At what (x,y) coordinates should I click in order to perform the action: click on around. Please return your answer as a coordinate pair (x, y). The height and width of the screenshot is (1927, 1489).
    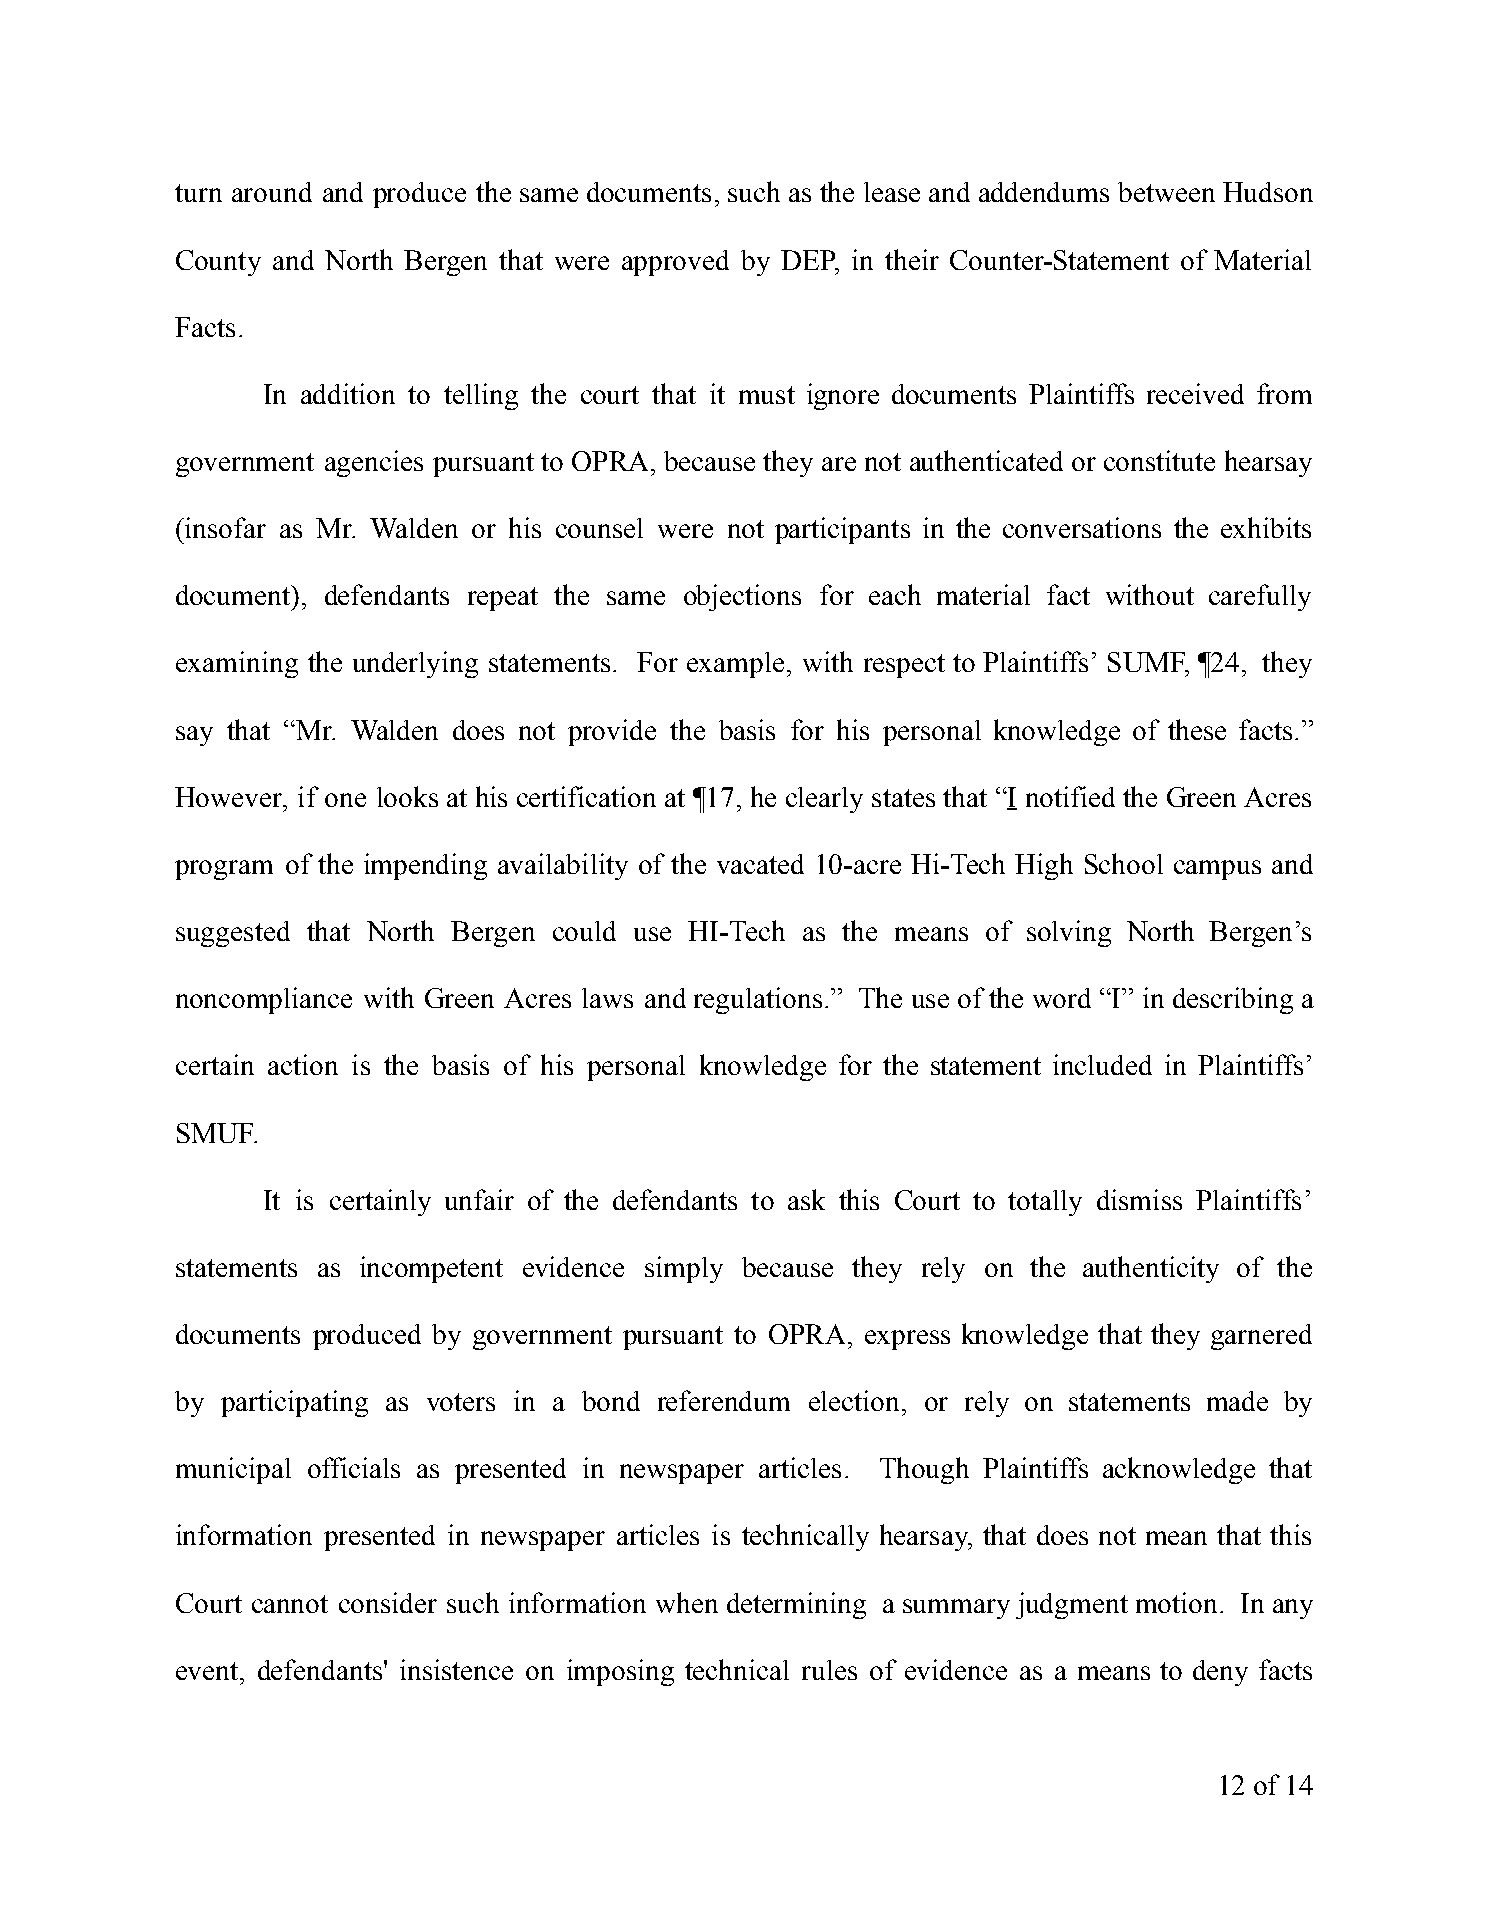
    Looking at the image, I should click on (272, 192).
